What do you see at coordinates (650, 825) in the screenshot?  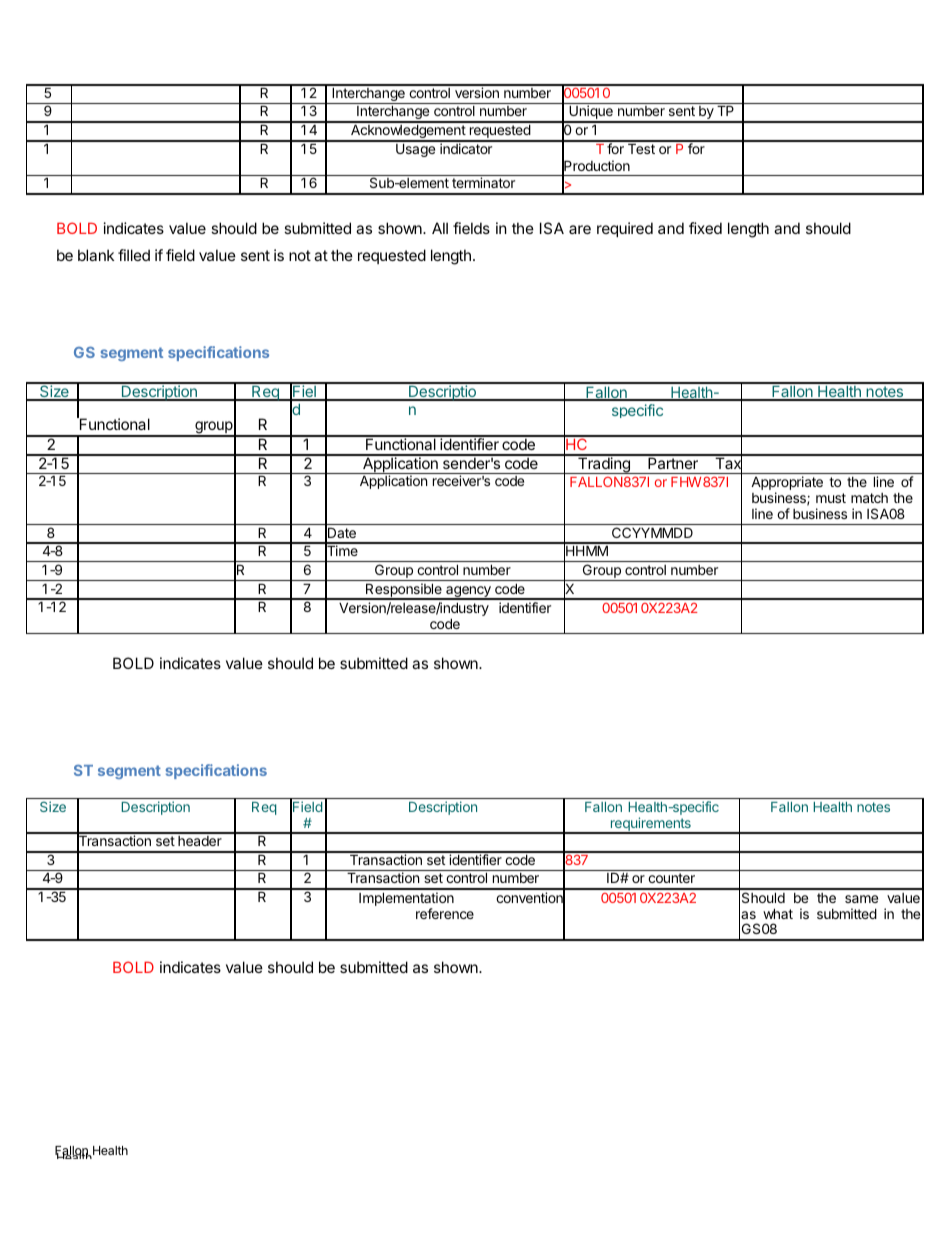 I see `requirements` at bounding box center [650, 825].
